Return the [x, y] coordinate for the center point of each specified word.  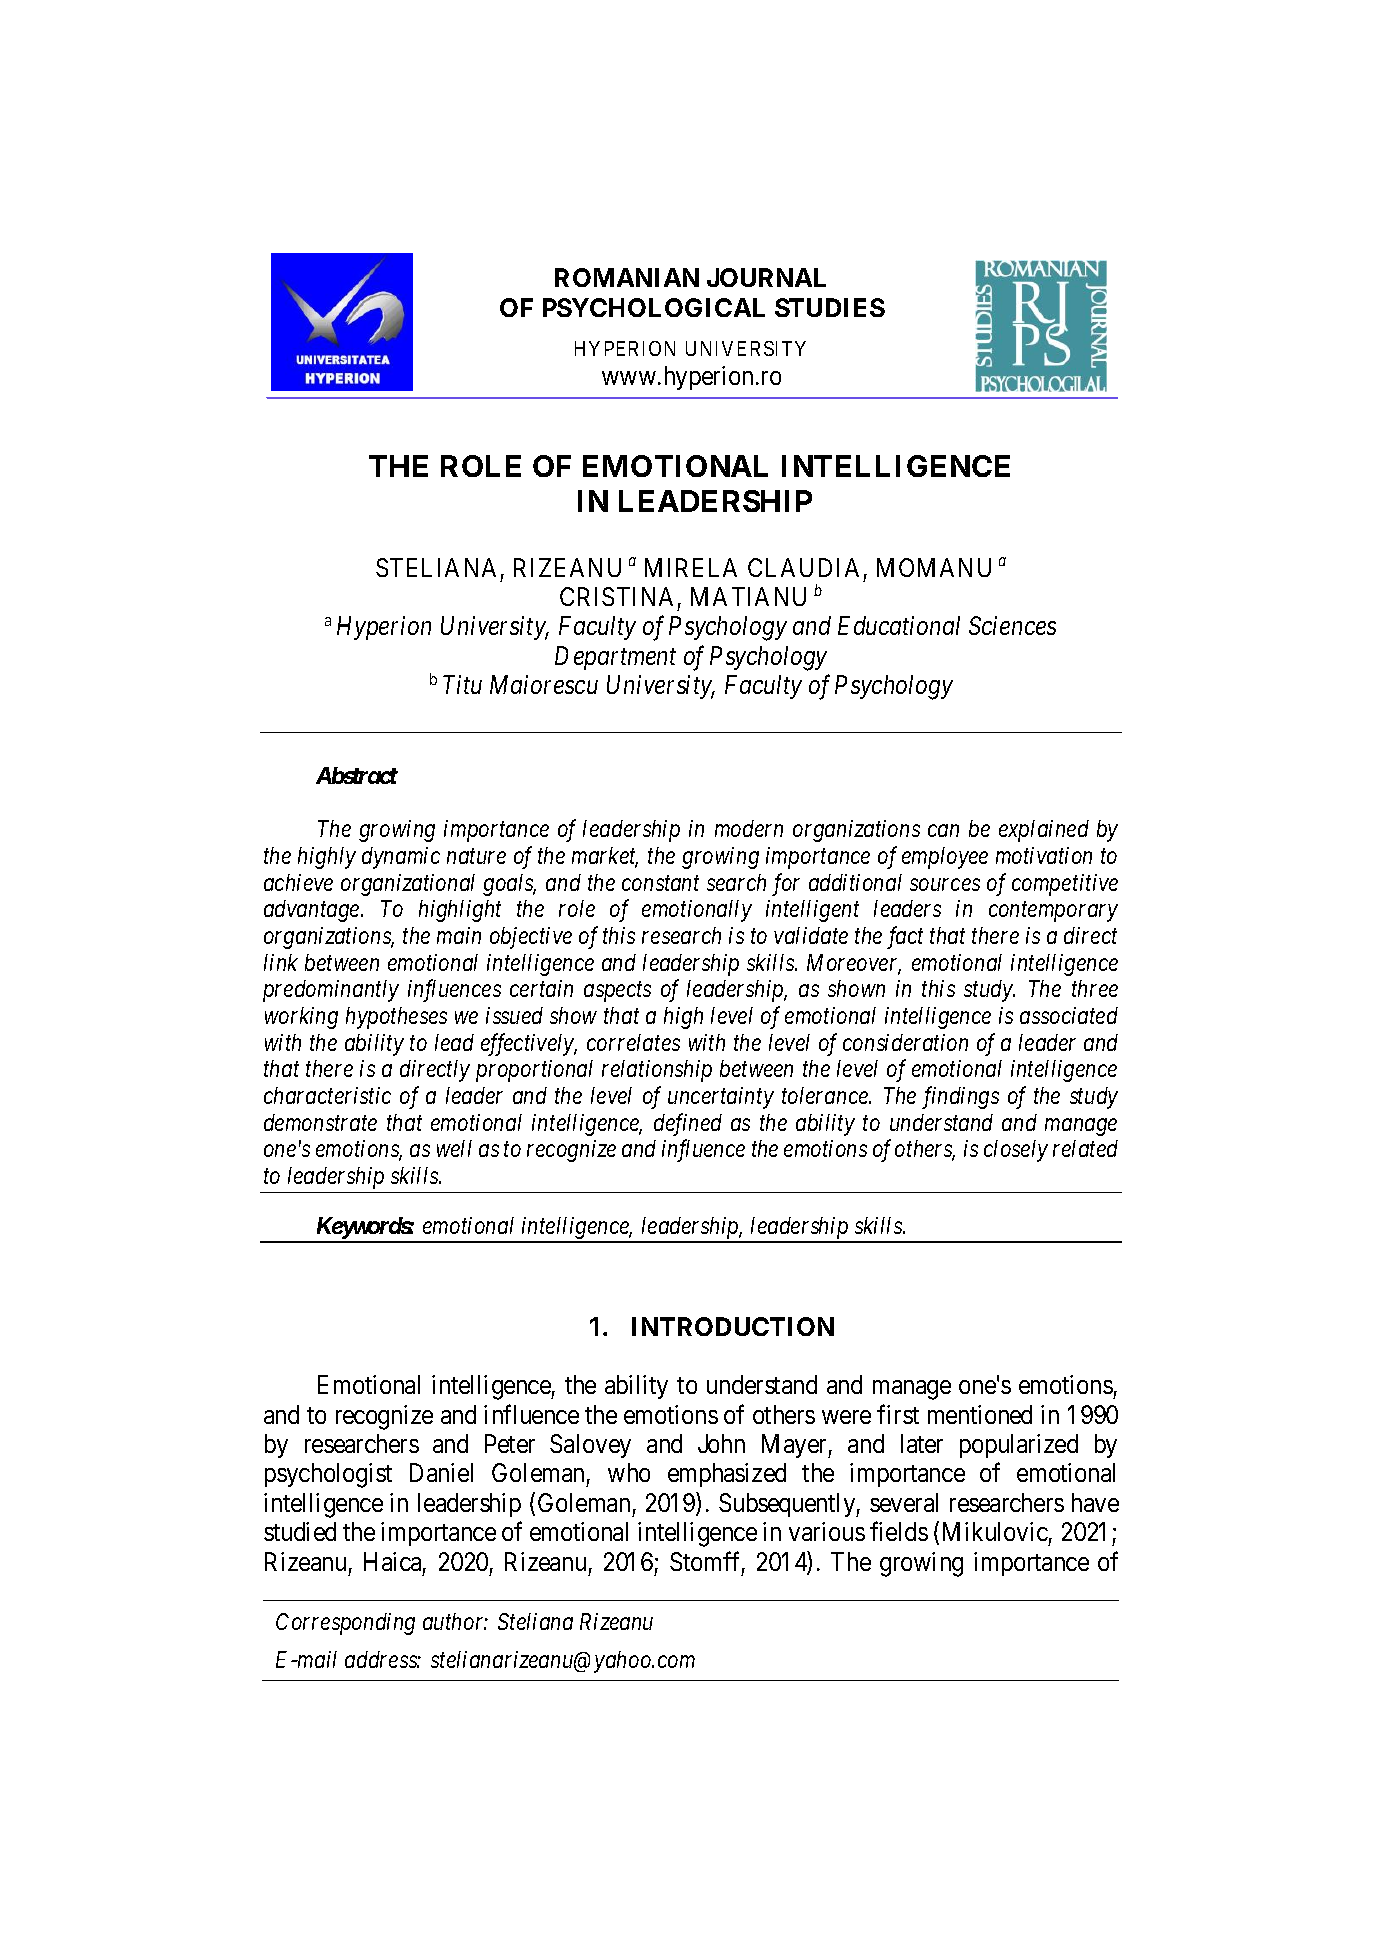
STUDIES [830, 307]
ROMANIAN [627, 277]
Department [615, 658]
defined [688, 1124]
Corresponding [345, 1624]
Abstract [357, 775]
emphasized [727, 1475]
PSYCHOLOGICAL [654, 307]
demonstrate [320, 1122]
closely [1016, 1151]
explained [1044, 831]
